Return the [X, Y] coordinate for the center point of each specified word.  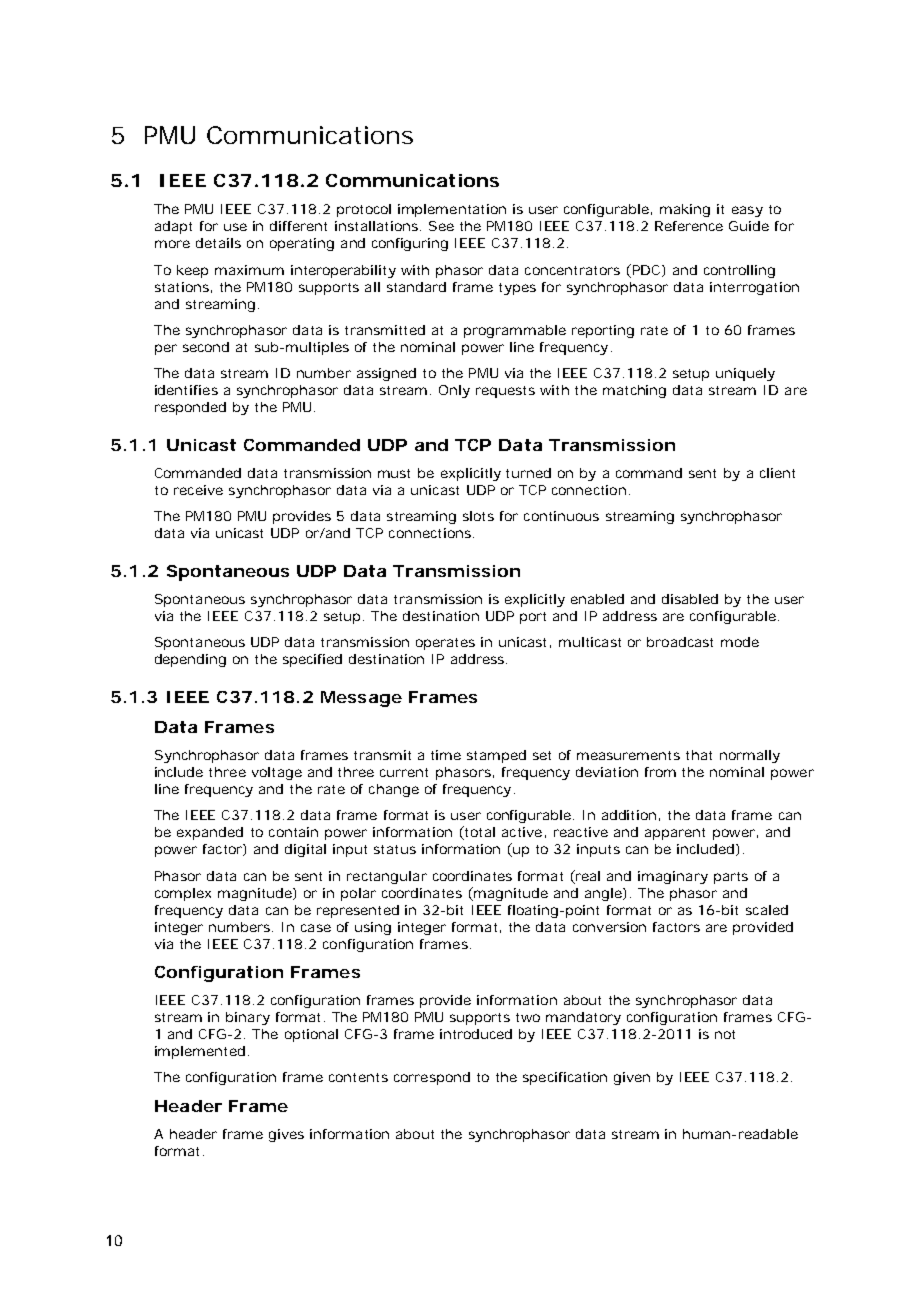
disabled [690, 599]
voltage [277, 773]
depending [190, 660]
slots [478, 516]
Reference [689, 226]
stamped [496, 756]
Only [454, 391]
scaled [767, 910]
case [316, 928]
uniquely [745, 374]
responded [190, 408]
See [441, 226]
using [373, 928]
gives [286, 1135]
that [699, 755]
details [218, 243]
